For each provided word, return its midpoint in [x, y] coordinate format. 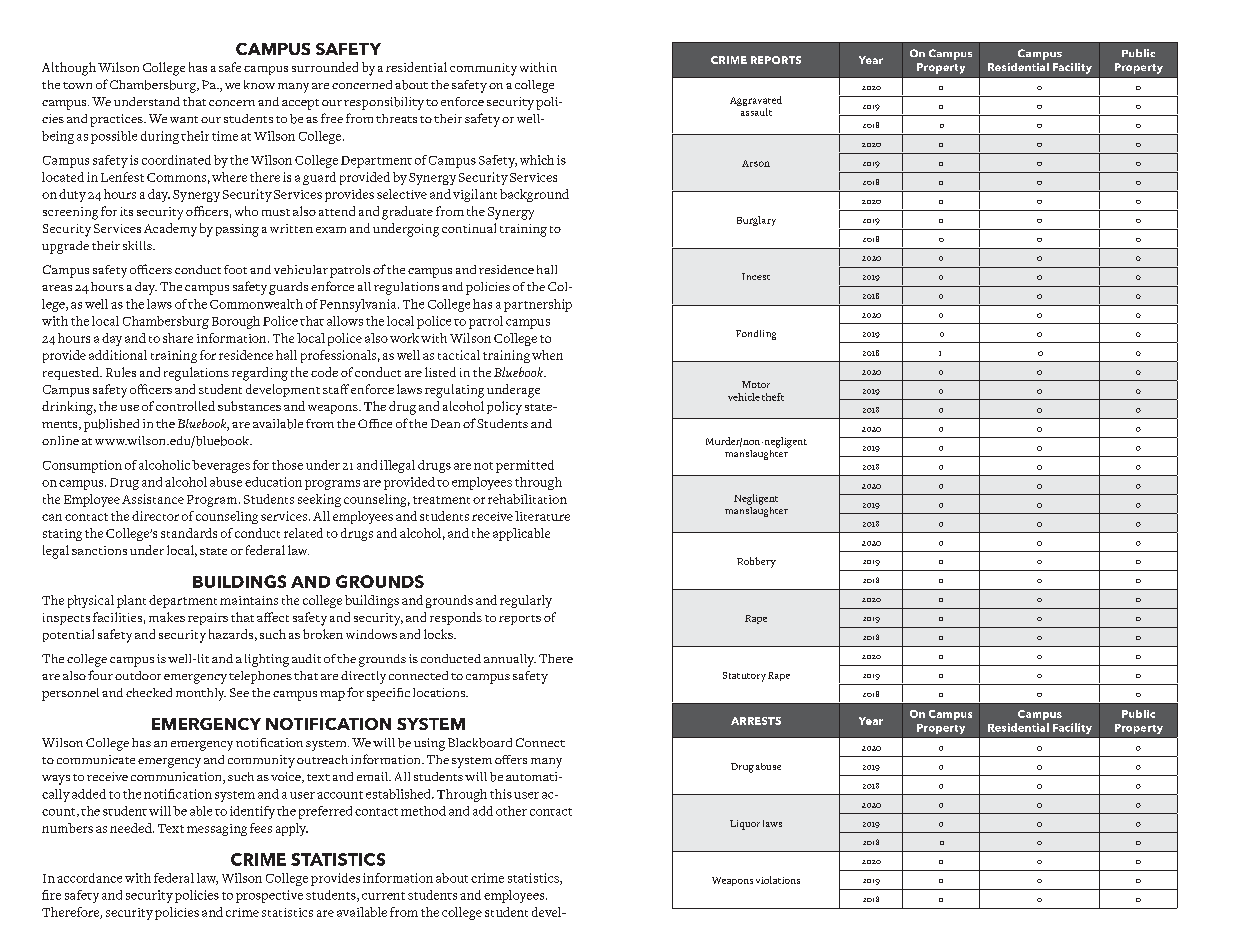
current [383, 896]
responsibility [384, 103]
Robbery [756, 562]
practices [117, 120]
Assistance [153, 499]
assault [756, 112]
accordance [89, 878]
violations [778, 880]
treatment [441, 500]
